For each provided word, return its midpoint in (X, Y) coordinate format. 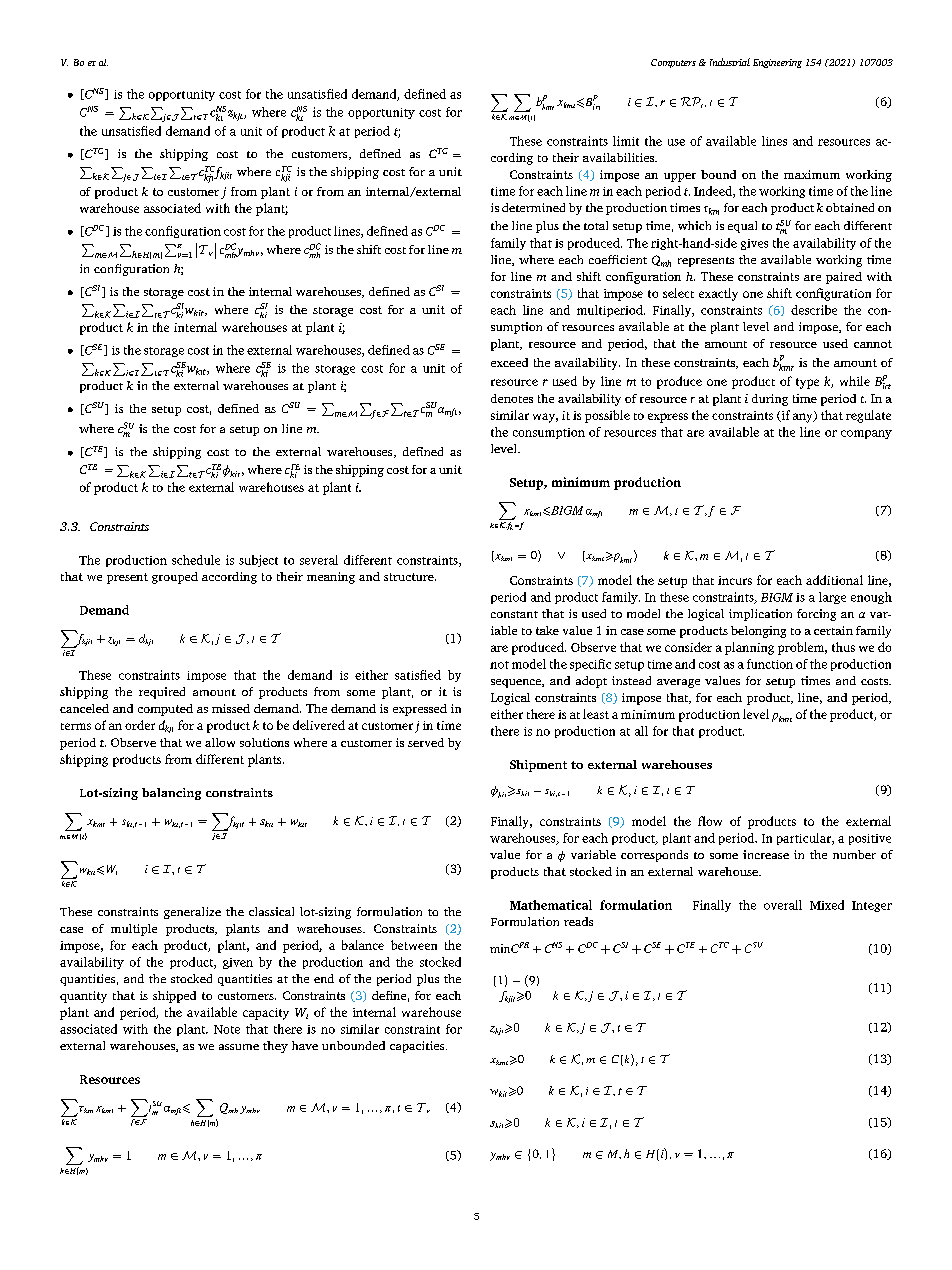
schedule (196, 560)
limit (626, 141)
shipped (174, 997)
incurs (735, 580)
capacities (418, 1047)
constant (514, 614)
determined (533, 207)
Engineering (777, 63)
